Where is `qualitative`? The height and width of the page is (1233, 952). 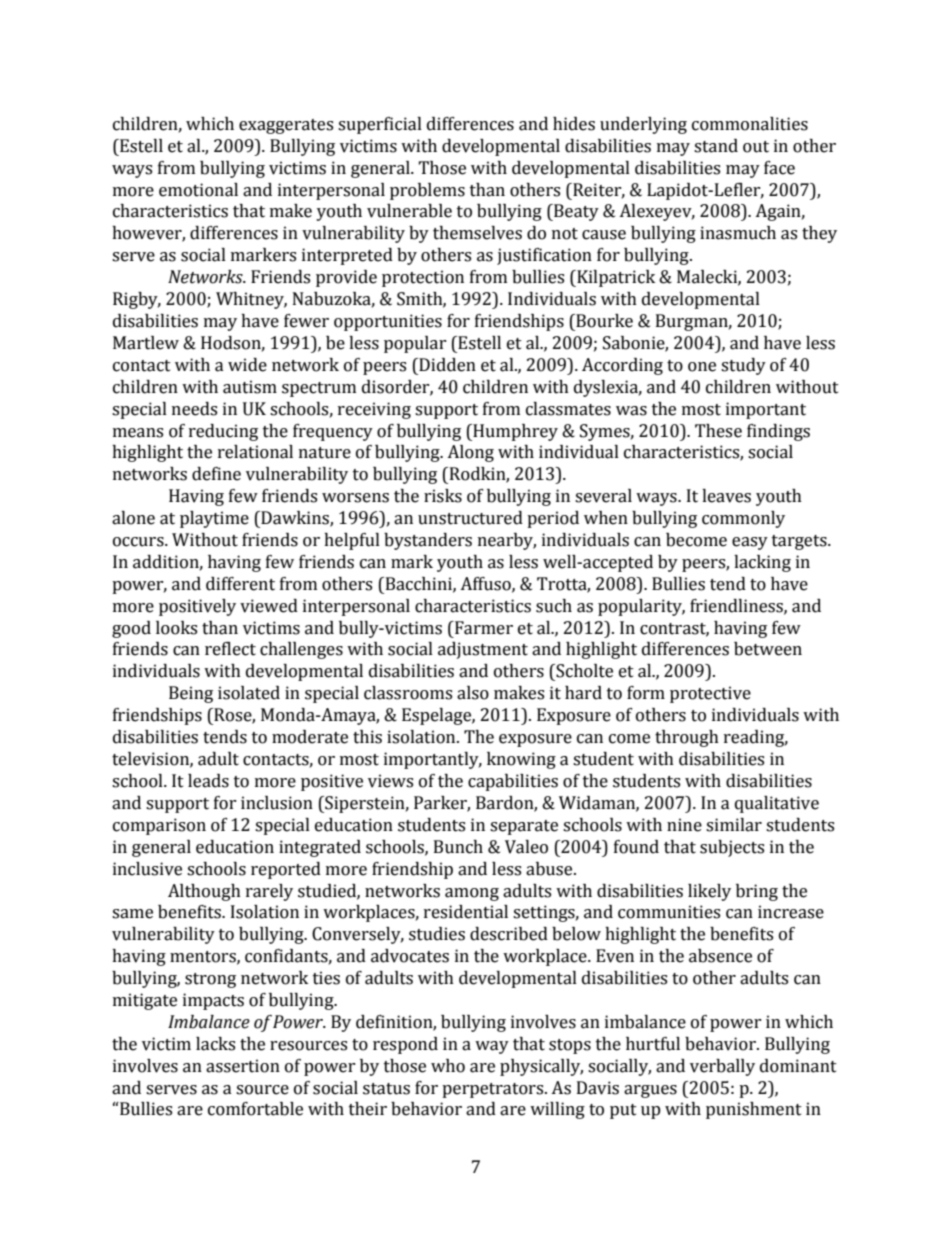
qualitative is located at coordinates (777, 804).
